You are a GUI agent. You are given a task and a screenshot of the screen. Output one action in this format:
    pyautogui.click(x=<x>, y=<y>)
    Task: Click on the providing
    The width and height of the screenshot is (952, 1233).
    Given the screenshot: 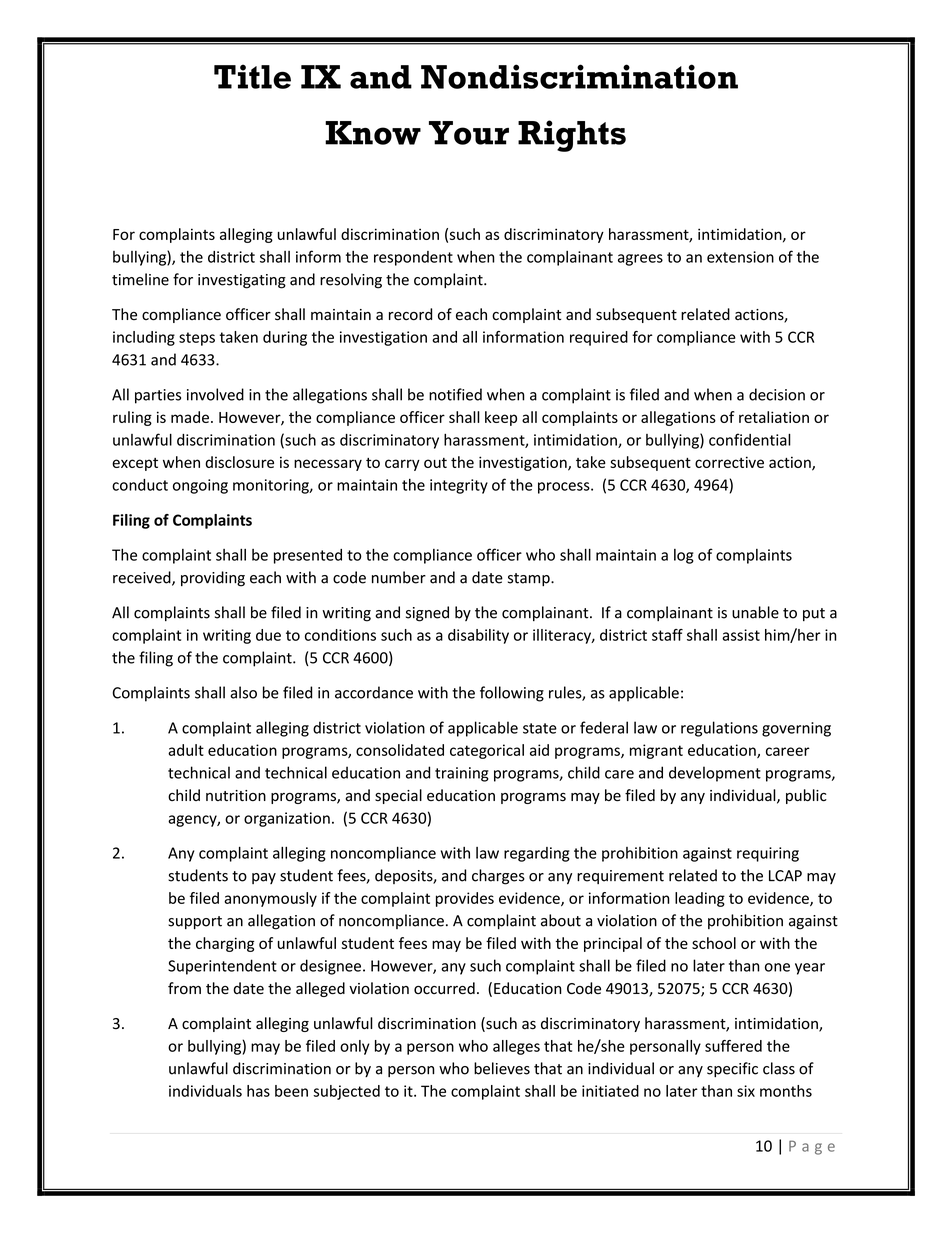 What is the action you would take?
    pyautogui.click(x=213, y=579)
